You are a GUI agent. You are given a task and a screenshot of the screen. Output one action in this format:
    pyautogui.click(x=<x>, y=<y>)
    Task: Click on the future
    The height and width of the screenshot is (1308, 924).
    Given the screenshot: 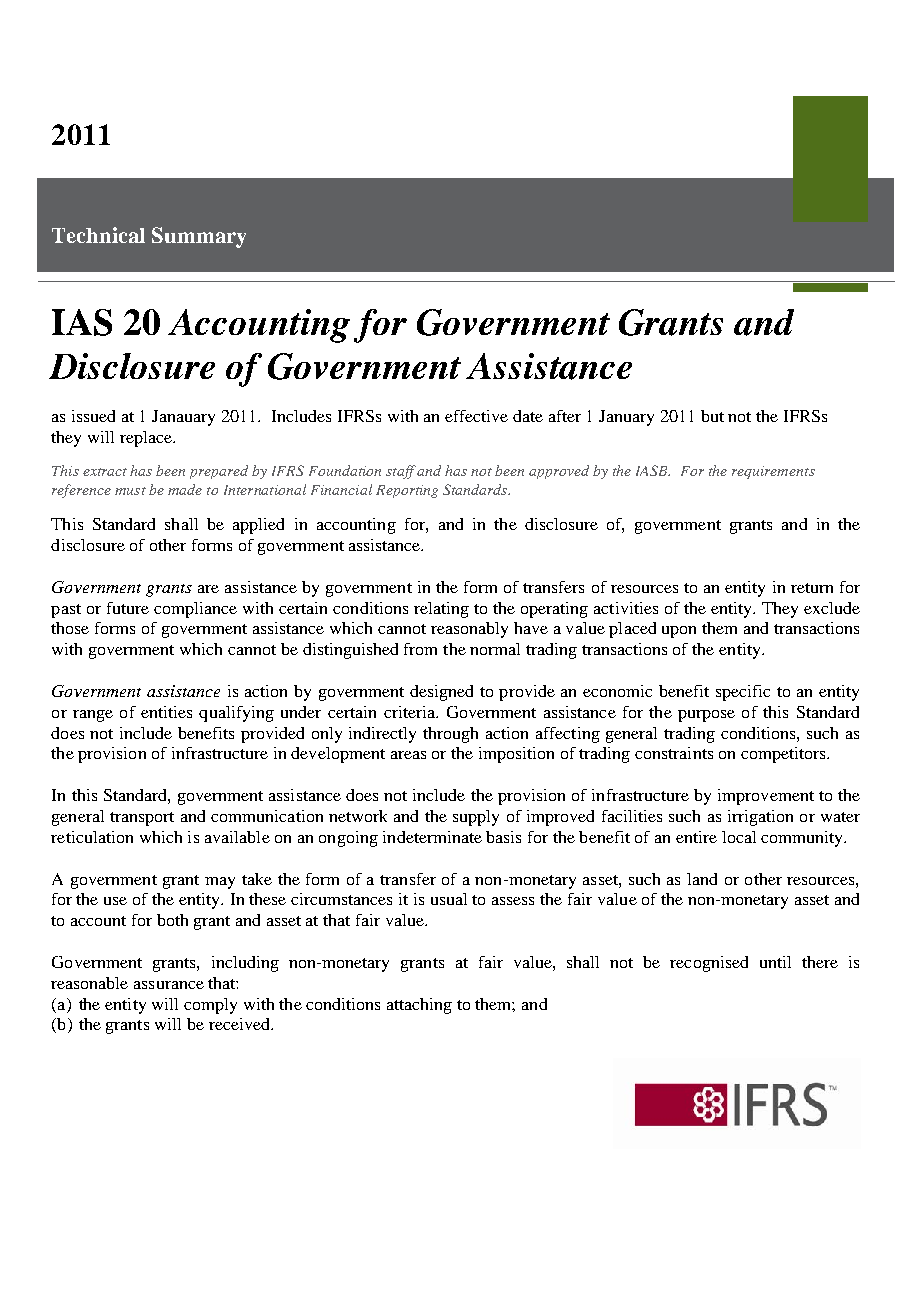 What is the action you would take?
    pyautogui.click(x=128, y=608)
